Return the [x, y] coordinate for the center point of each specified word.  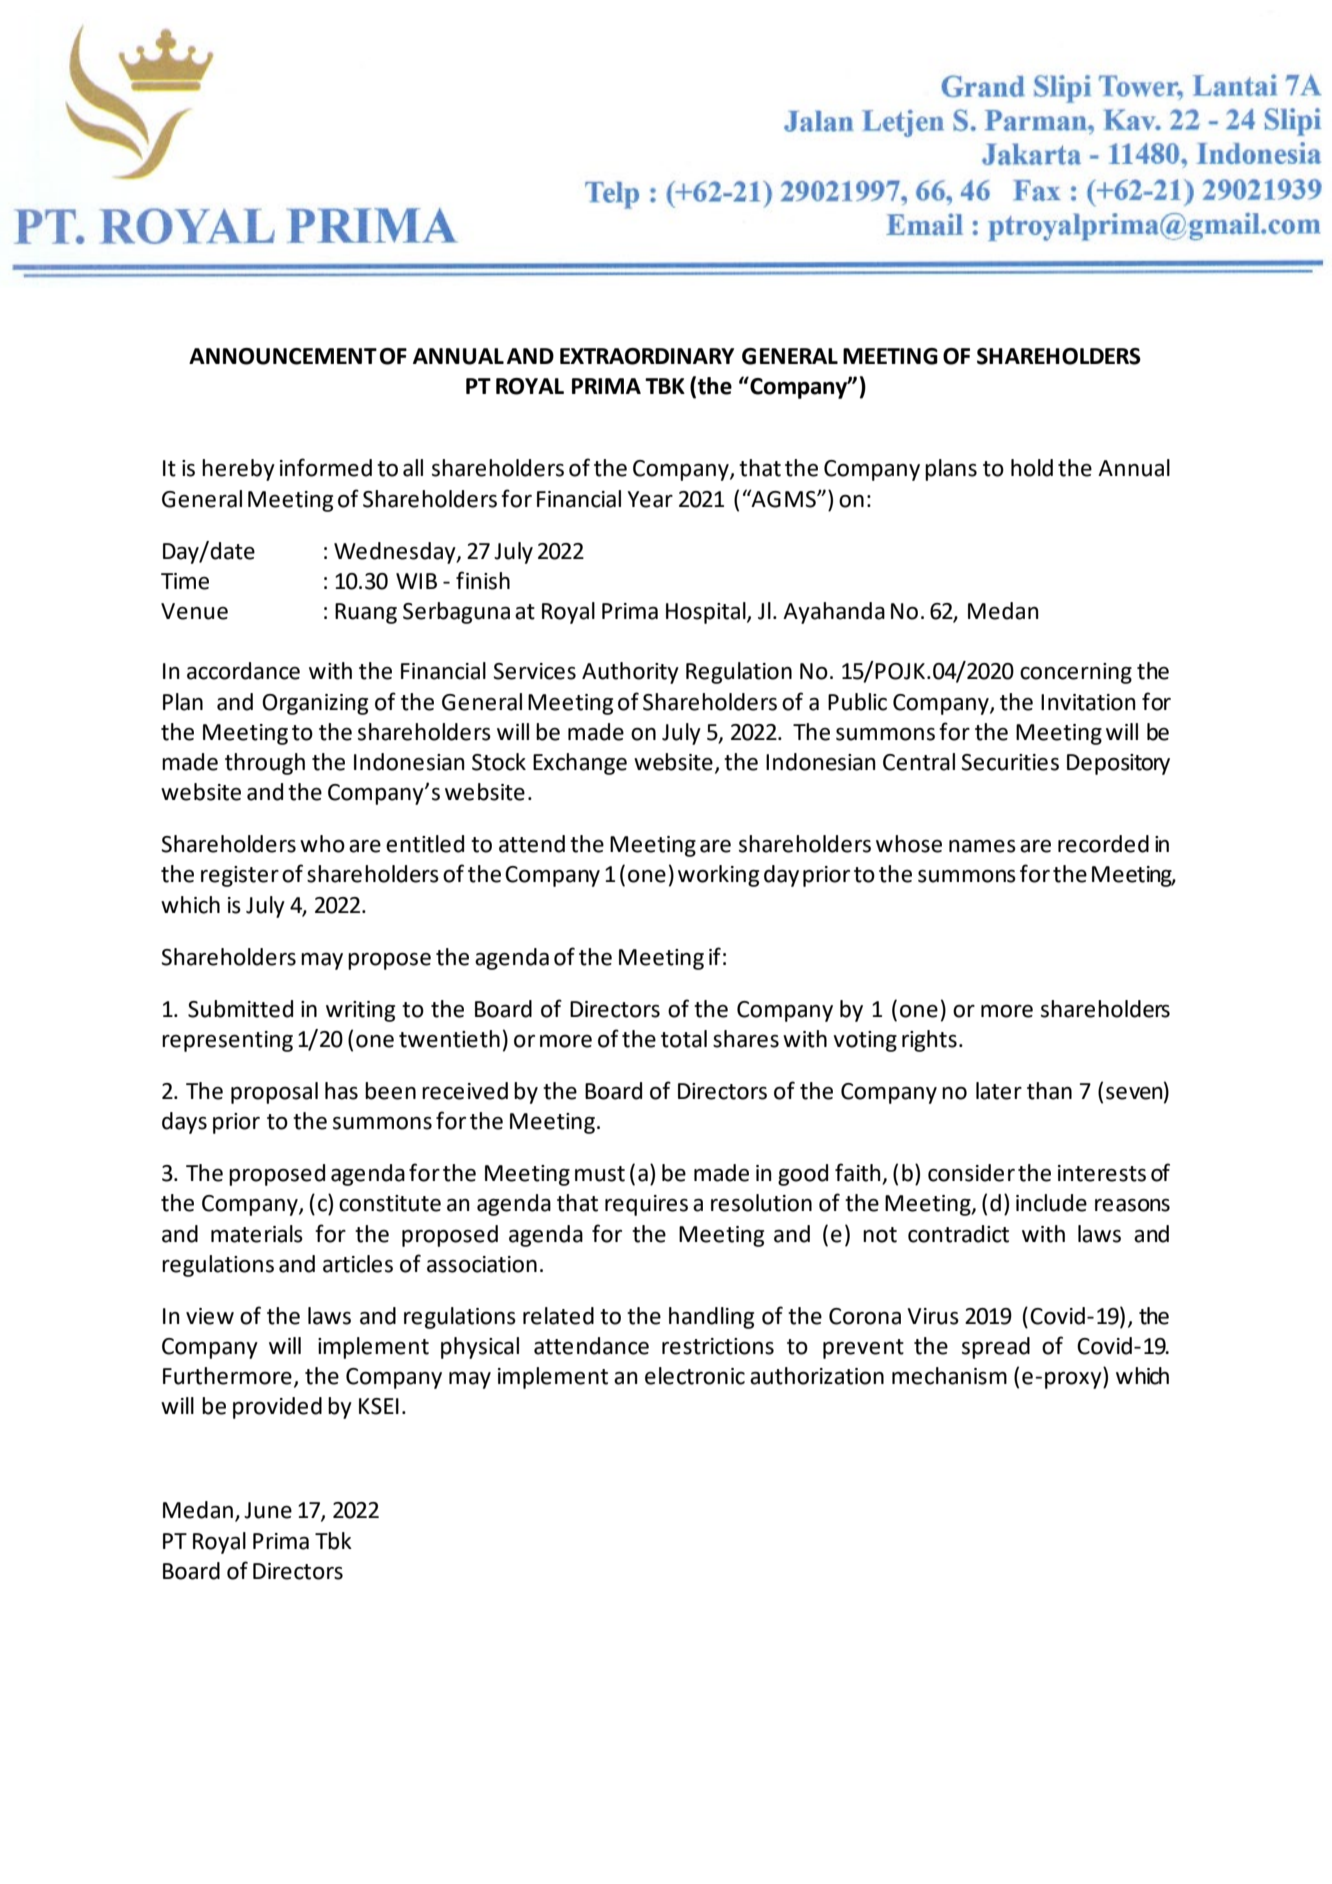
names [982, 846]
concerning [1076, 673]
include [1051, 1203]
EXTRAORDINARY [647, 356]
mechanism [949, 1376]
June [268, 1510]
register [240, 876]
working [718, 876]
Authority [630, 673]
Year [650, 499]
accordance [243, 671]
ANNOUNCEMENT [283, 356]
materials [257, 1234]
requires [646, 1205]
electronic [695, 1376]
